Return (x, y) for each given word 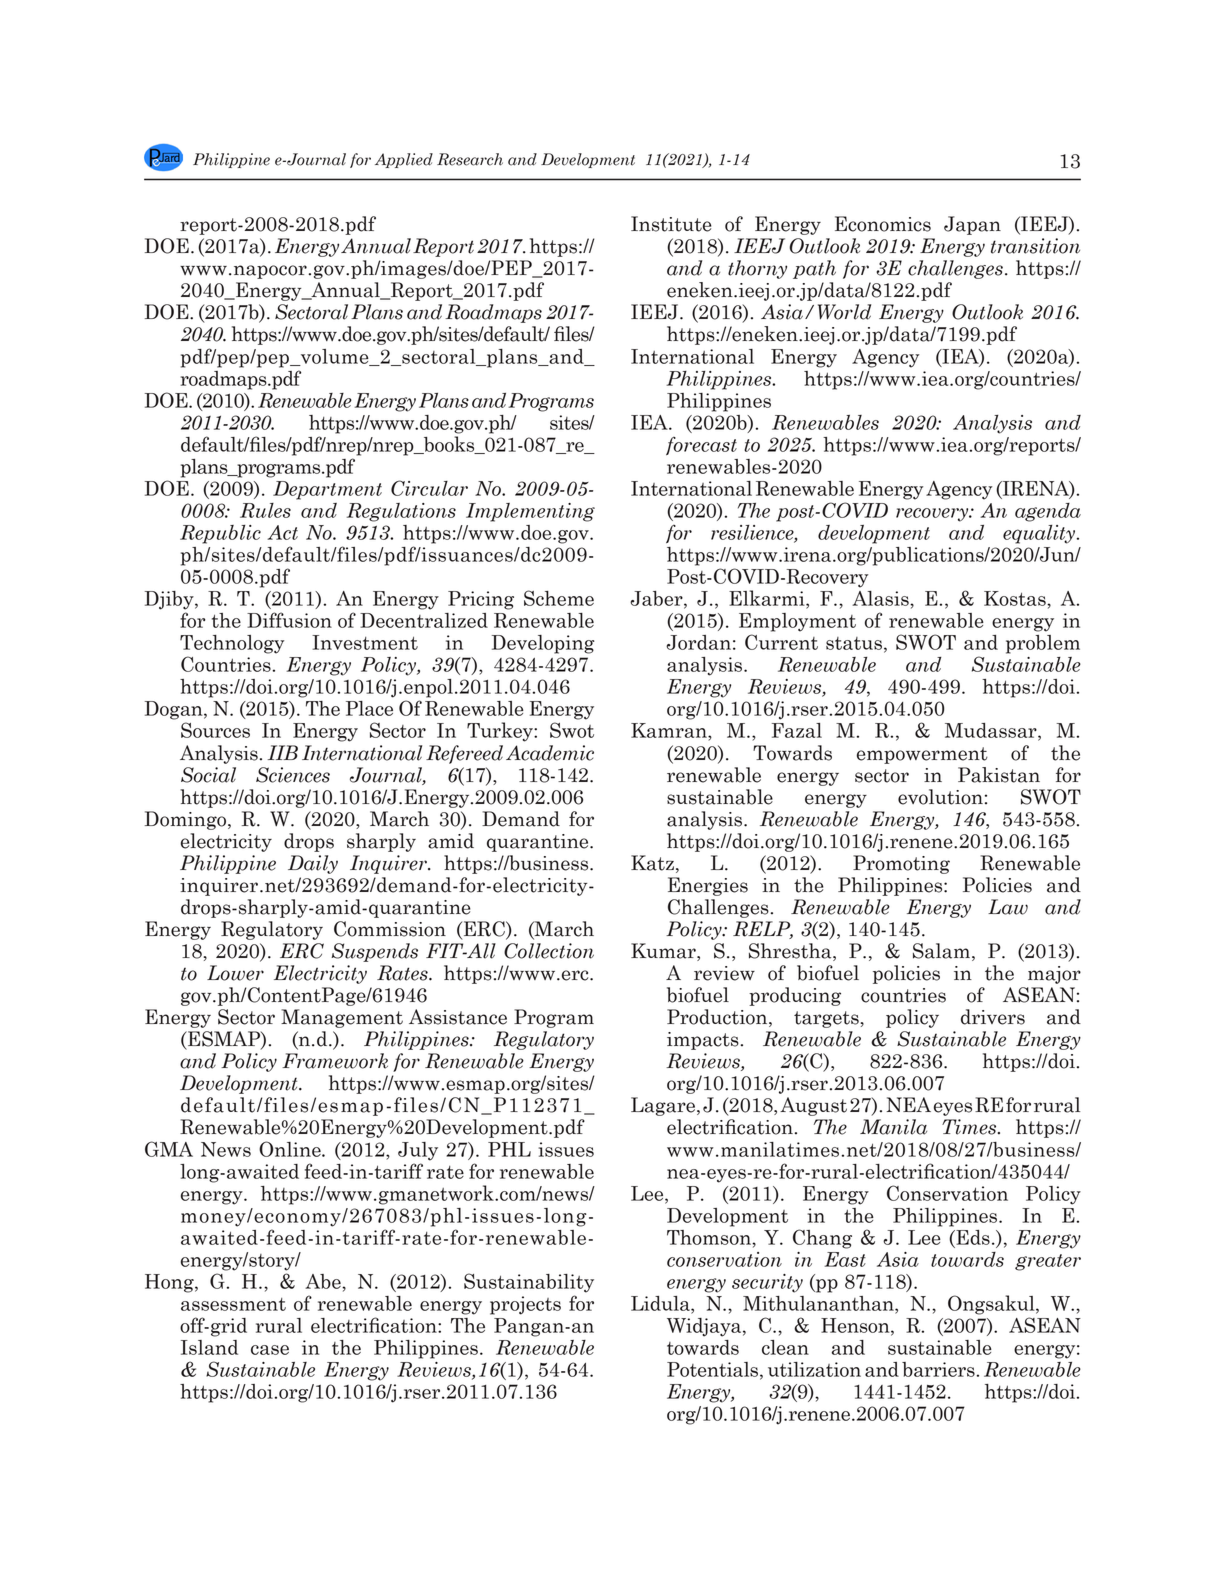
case (270, 1350)
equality (1040, 534)
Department (327, 490)
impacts (703, 1041)
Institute (671, 224)
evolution (940, 797)
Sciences (293, 775)
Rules (265, 510)
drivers (993, 1017)
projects (525, 1305)
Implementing (530, 512)
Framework (335, 1061)
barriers (939, 1369)
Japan (972, 225)
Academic (550, 753)
